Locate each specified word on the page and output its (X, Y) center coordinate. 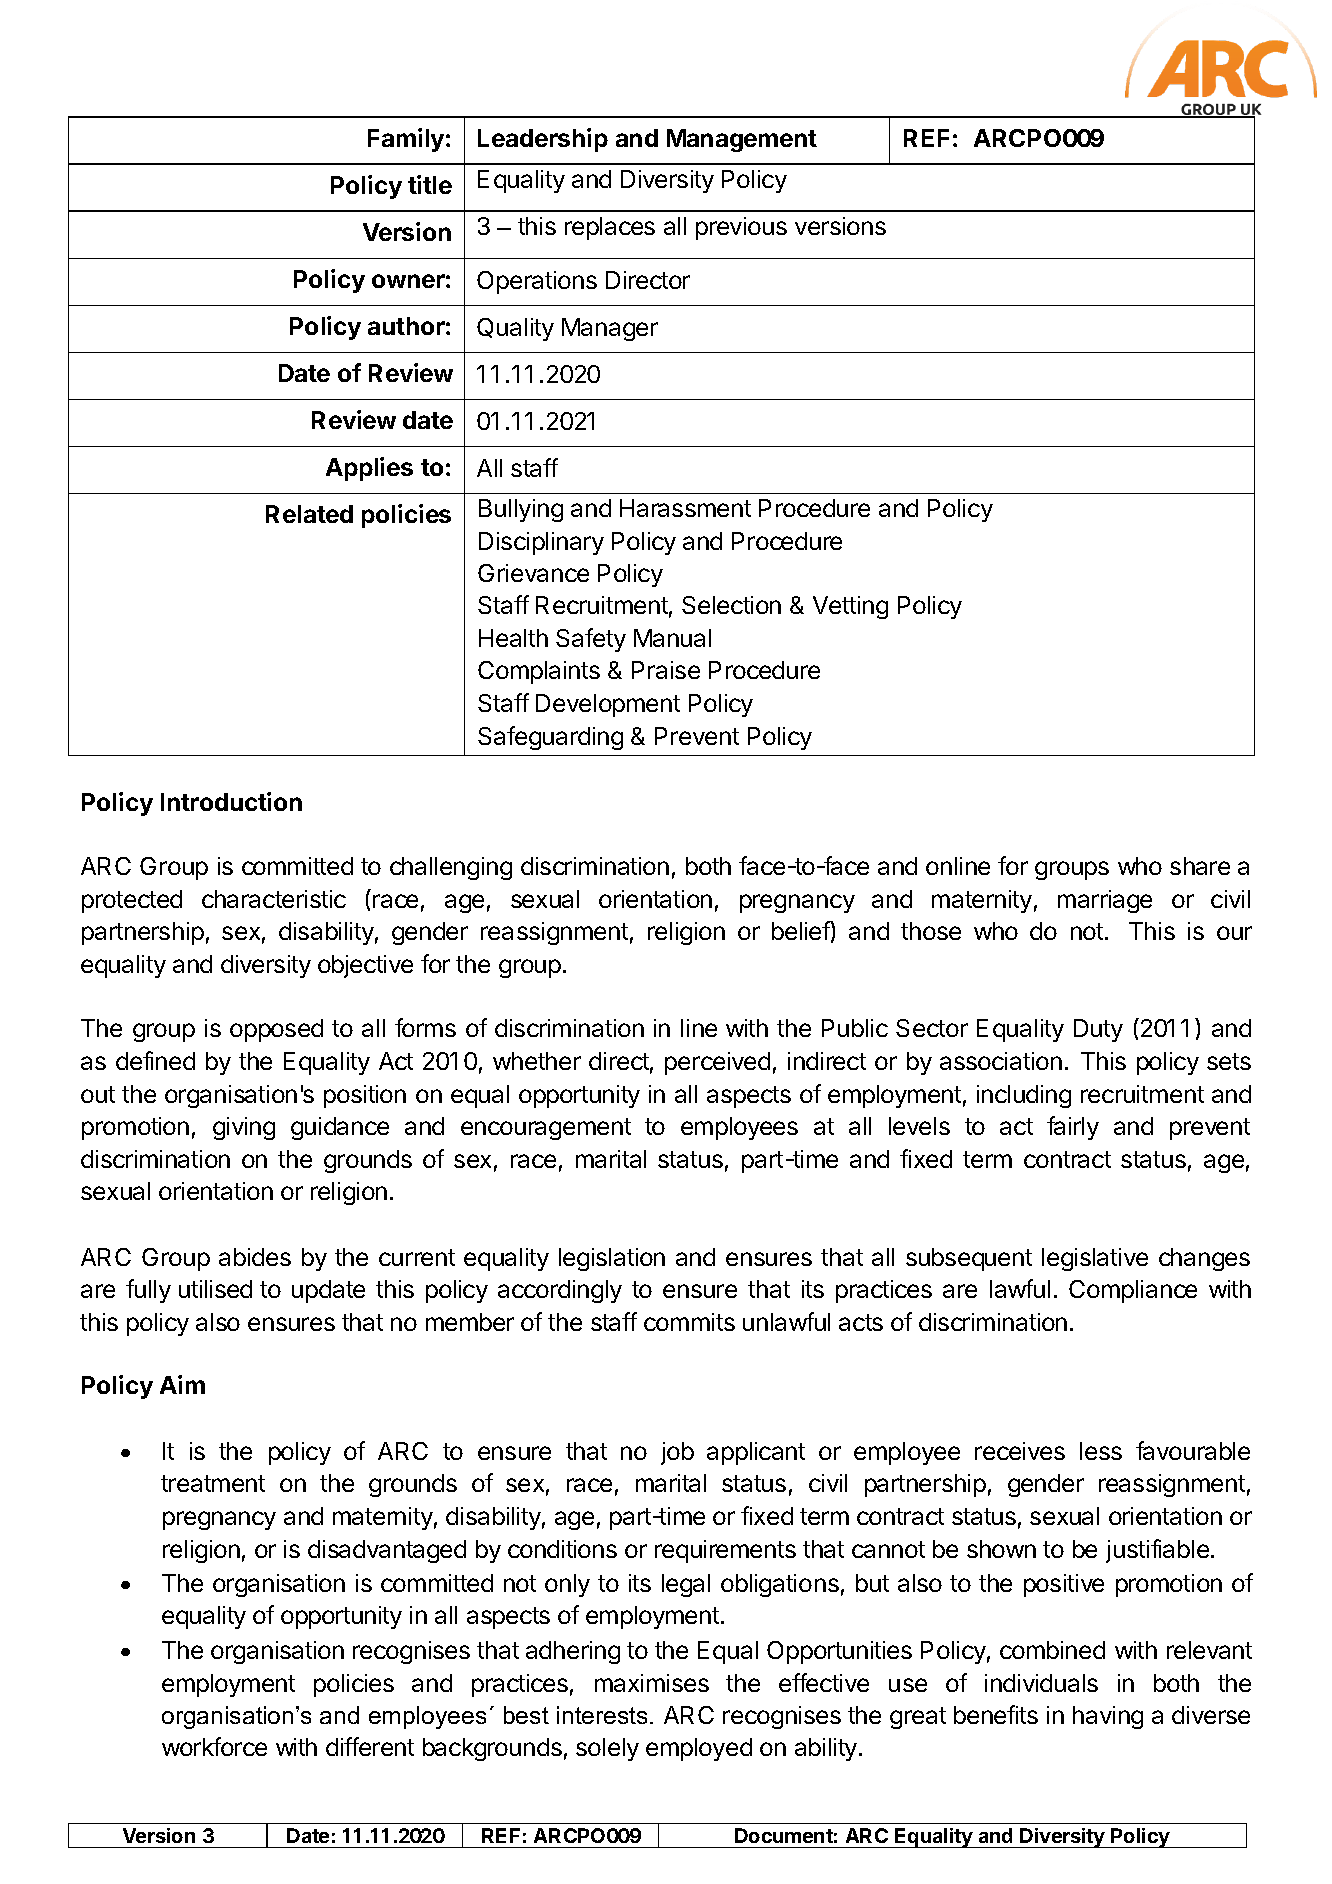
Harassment (685, 508)
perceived (717, 1063)
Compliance (1133, 1291)
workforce (214, 1746)
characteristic (274, 899)
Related (309, 514)
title (430, 184)
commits (689, 1322)
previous (741, 228)
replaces (610, 228)
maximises (652, 1683)
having (1108, 1717)
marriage (1105, 901)
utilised (215, 1289)
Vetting (850, 607)
